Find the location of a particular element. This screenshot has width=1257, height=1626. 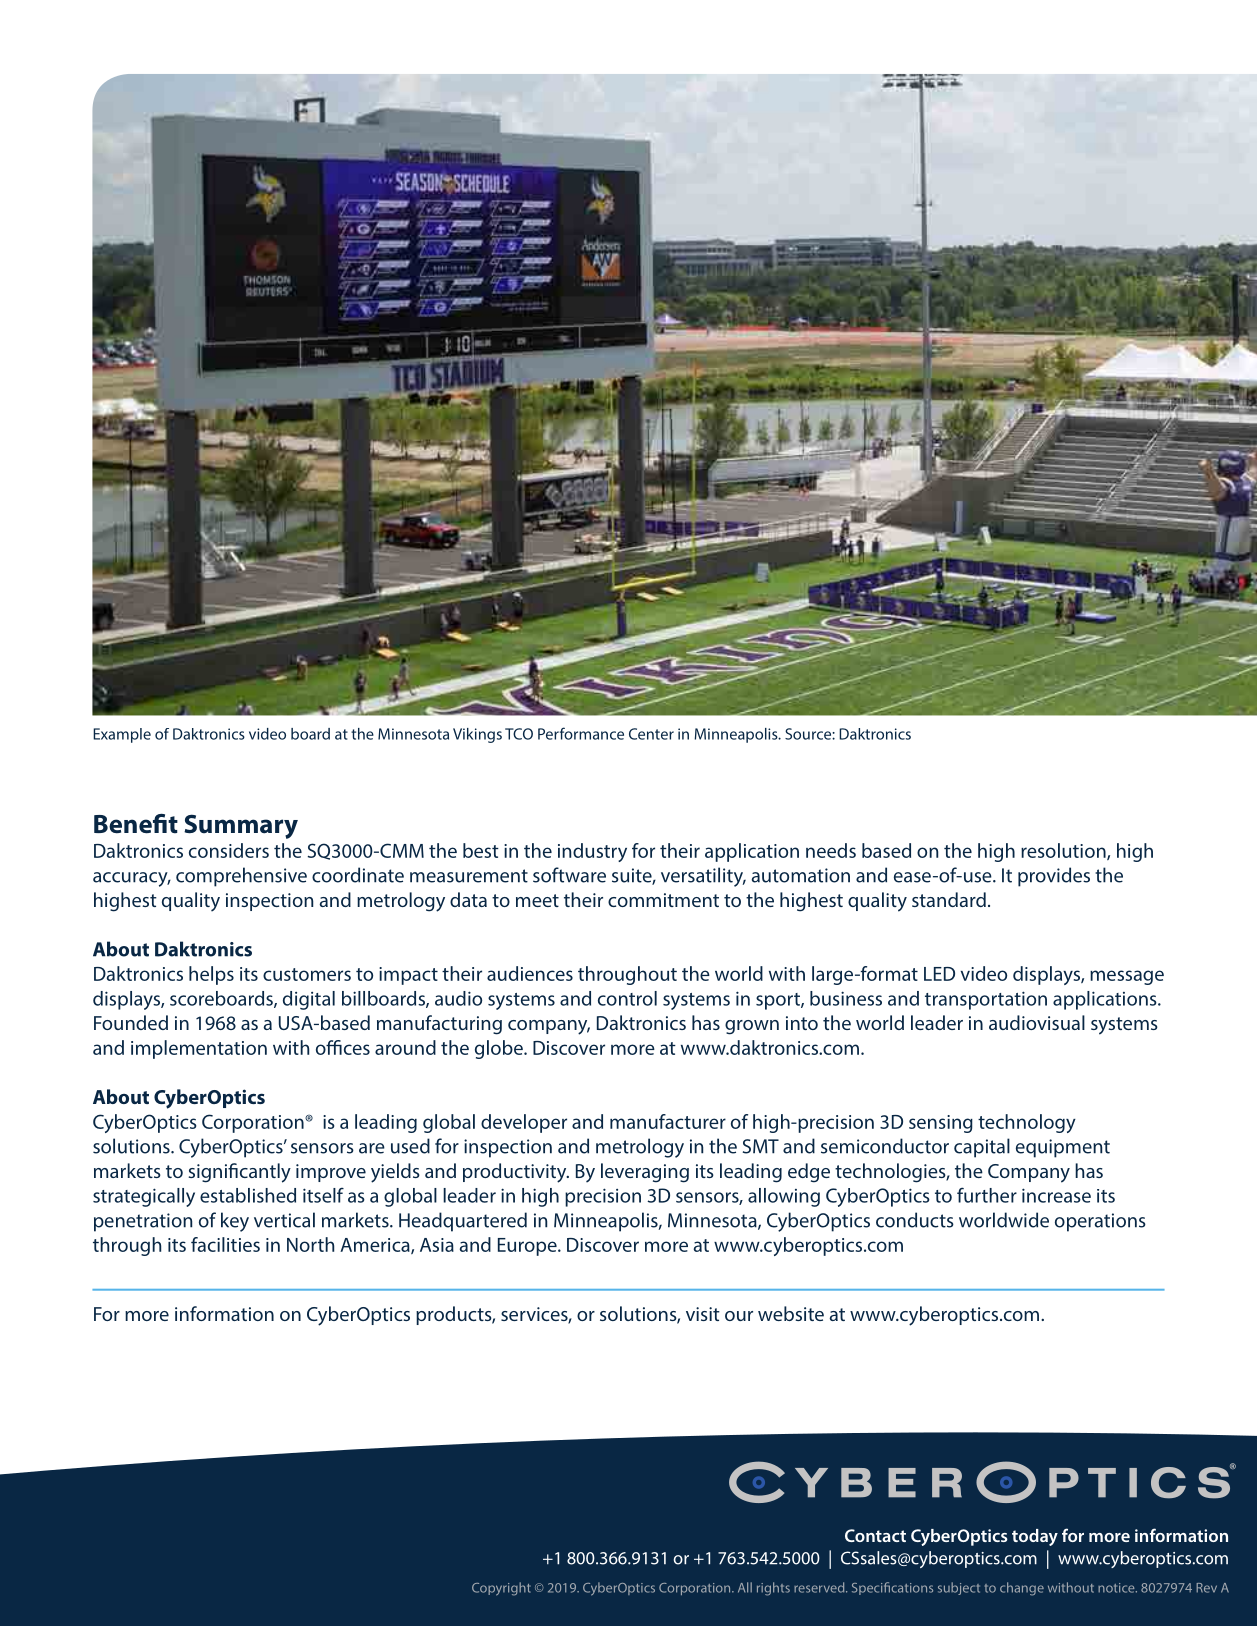

significantly is located at coordinates (239, 1173).
